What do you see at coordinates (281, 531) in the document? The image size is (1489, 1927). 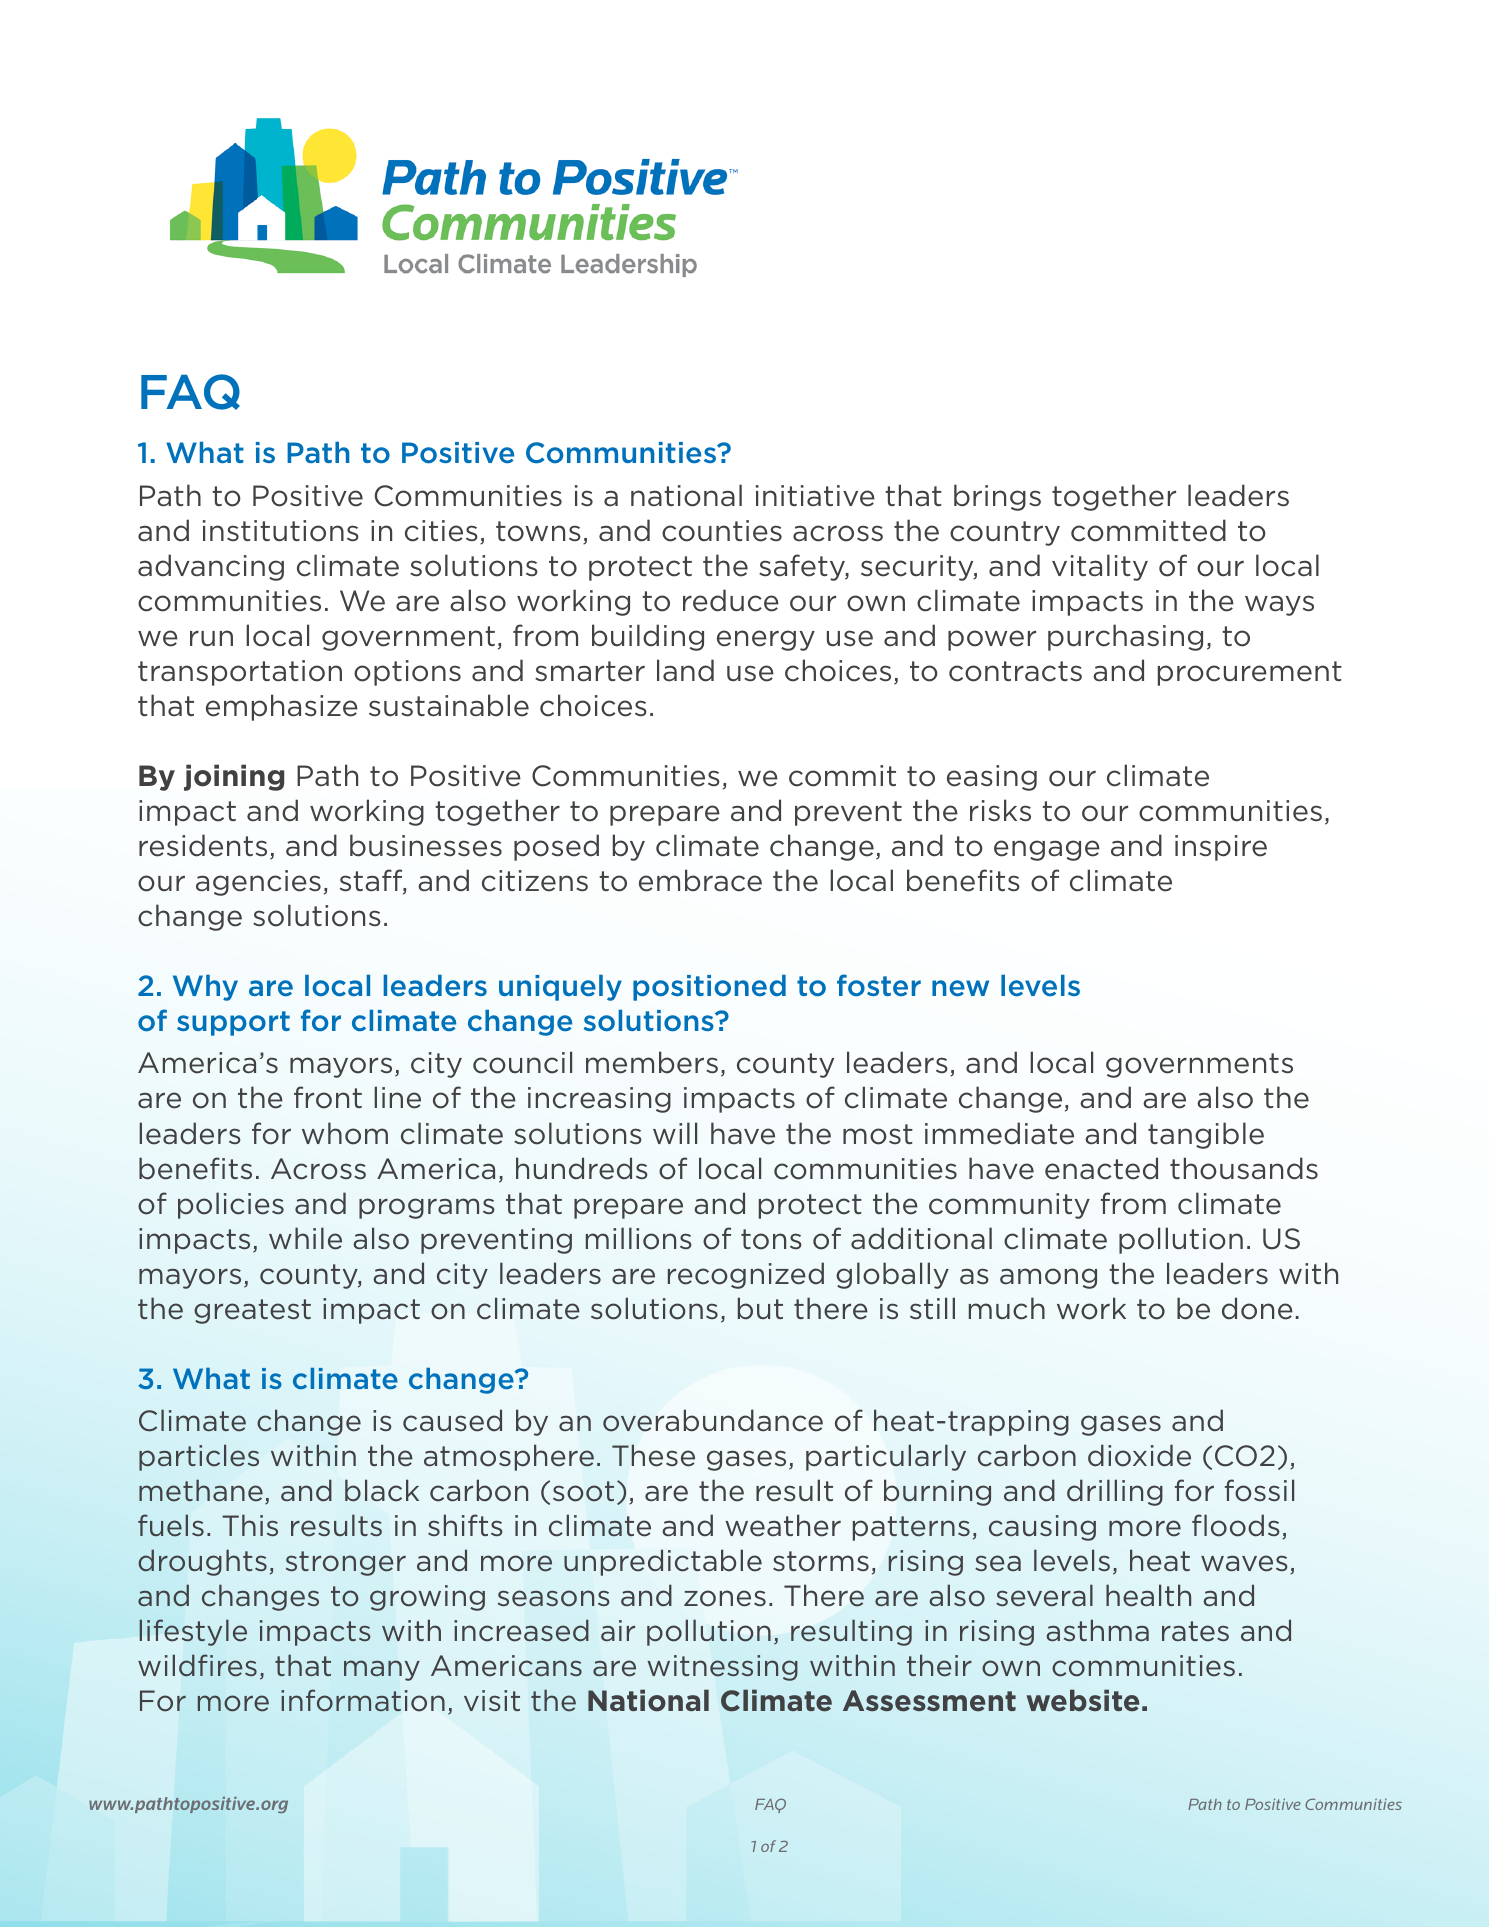 I see `institutions` at bounding box center [281, 531].
